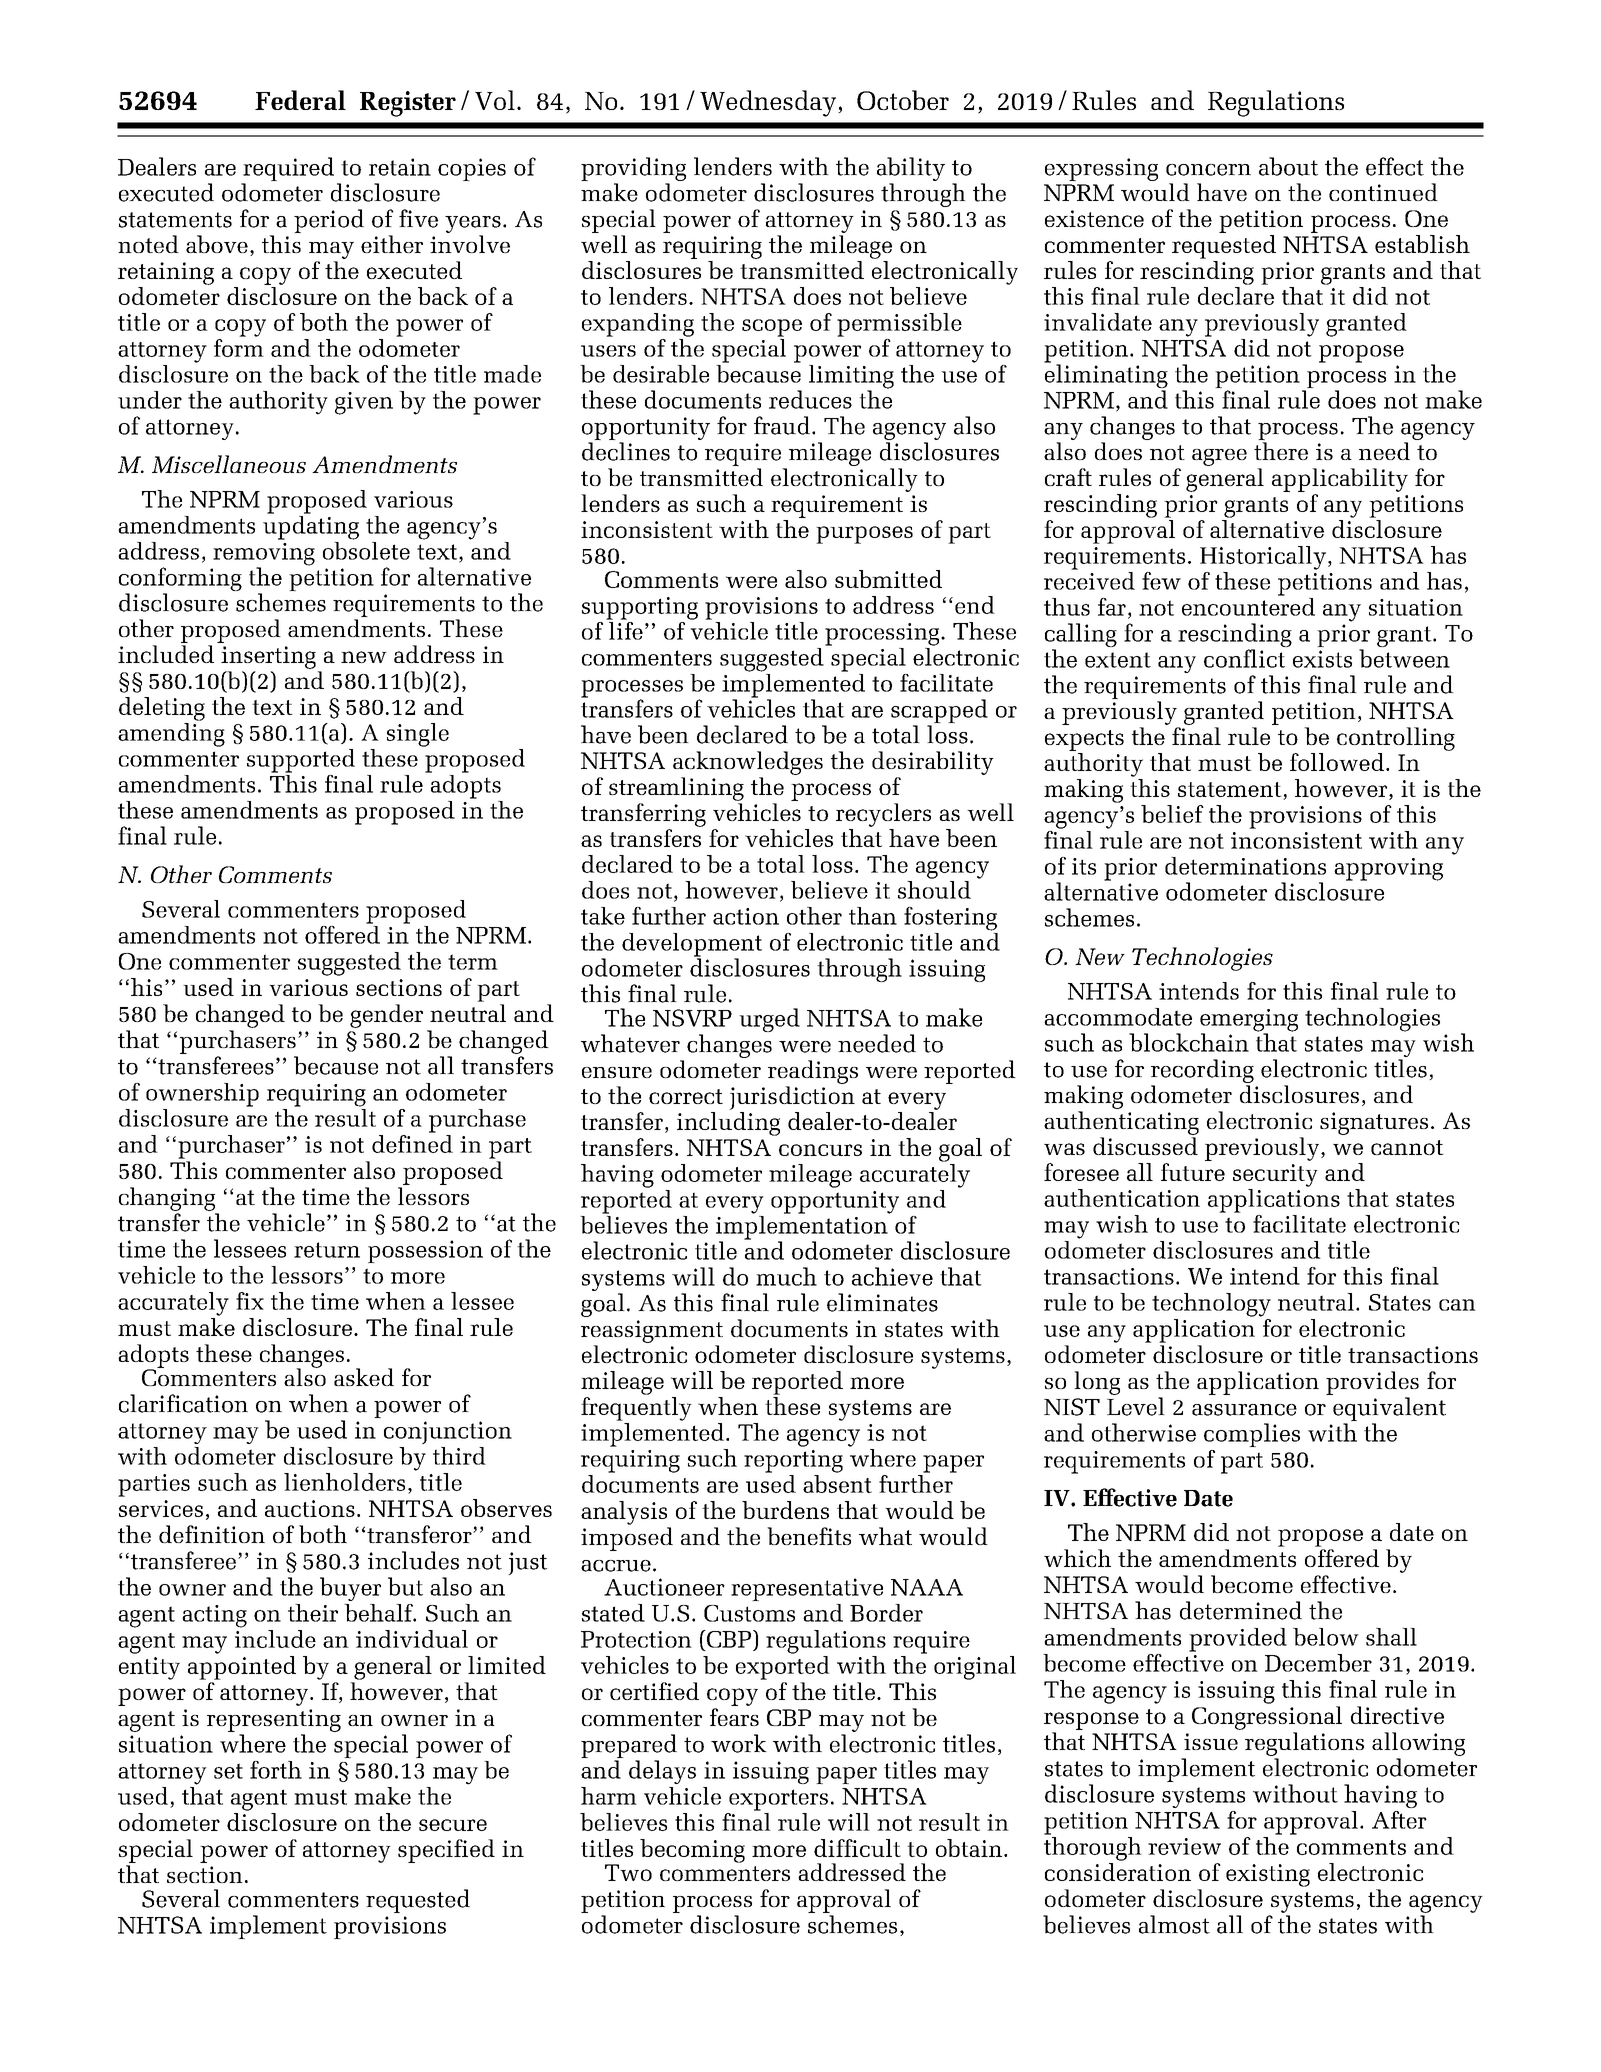 This image has height=2072, width=1601. Describe the element at coordinates (276, 1770) in the image. I see `forth` at that location.
